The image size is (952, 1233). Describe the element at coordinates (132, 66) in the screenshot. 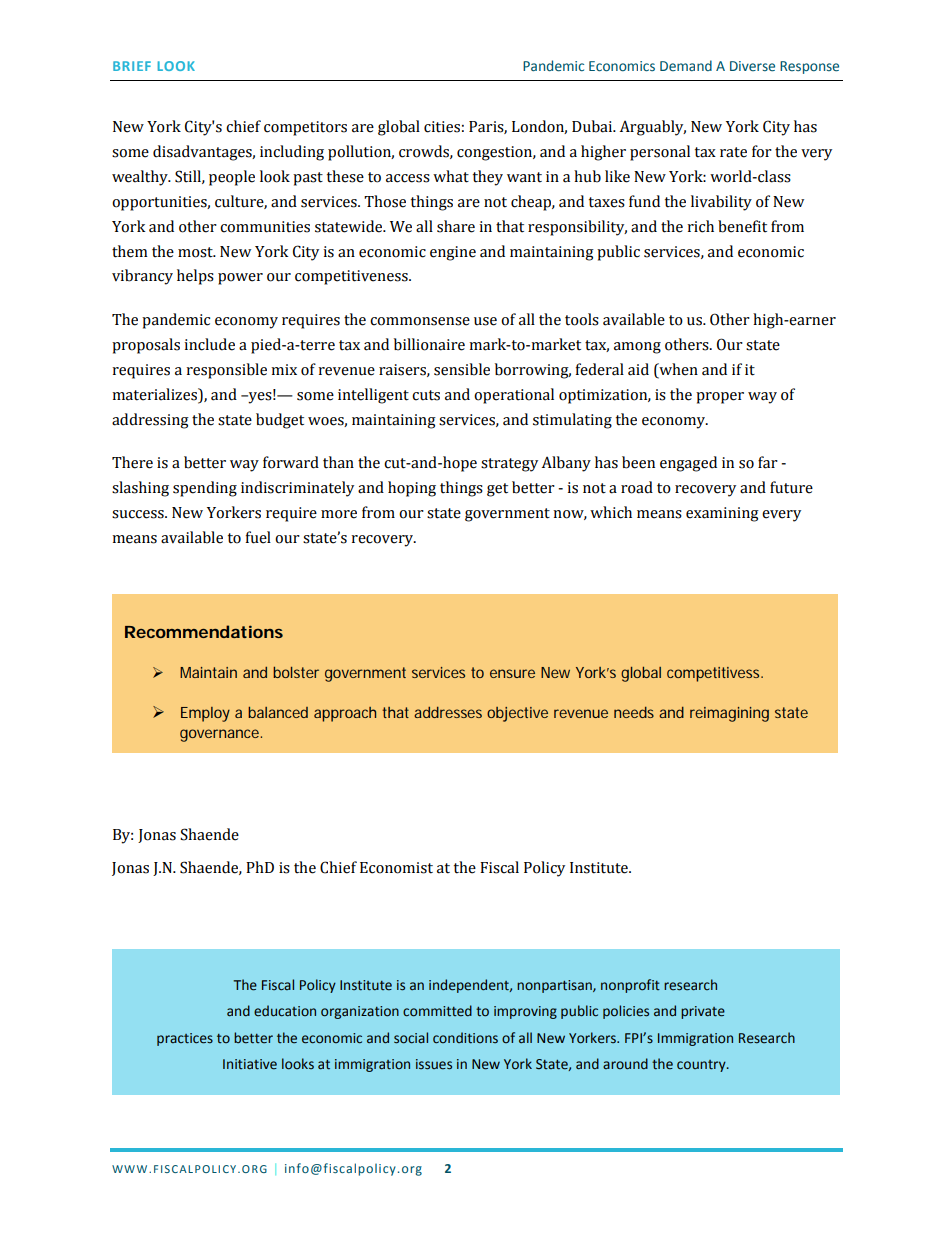

I see `BRIEF` at that location.
